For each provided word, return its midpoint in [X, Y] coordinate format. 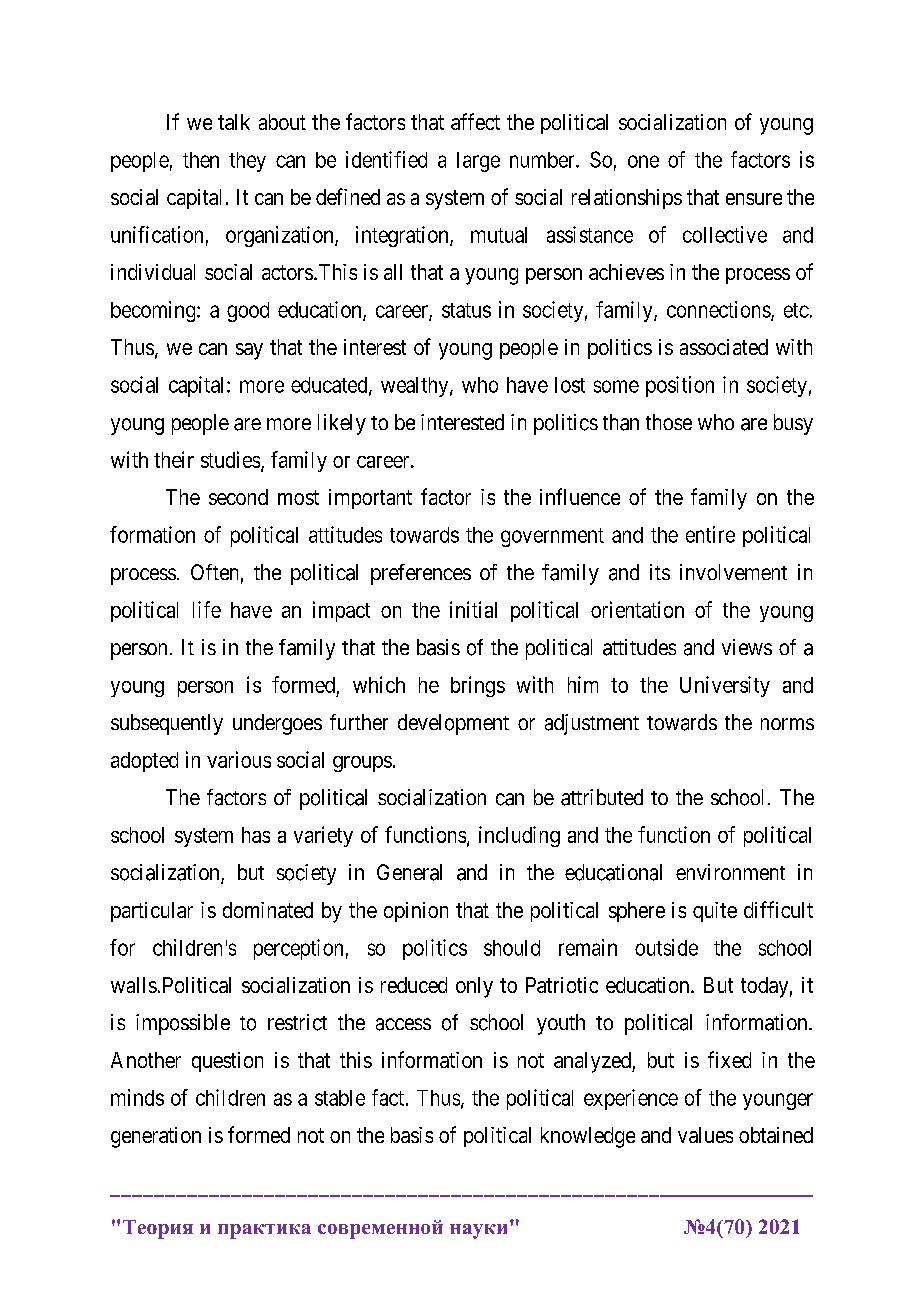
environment [730, 872]
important [370, 499]
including [519, 836]
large [478, 162]
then [201, 160]
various [239, 759]
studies [230, 459]
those [669, 422]
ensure [754, 199]
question [227, 1062]
